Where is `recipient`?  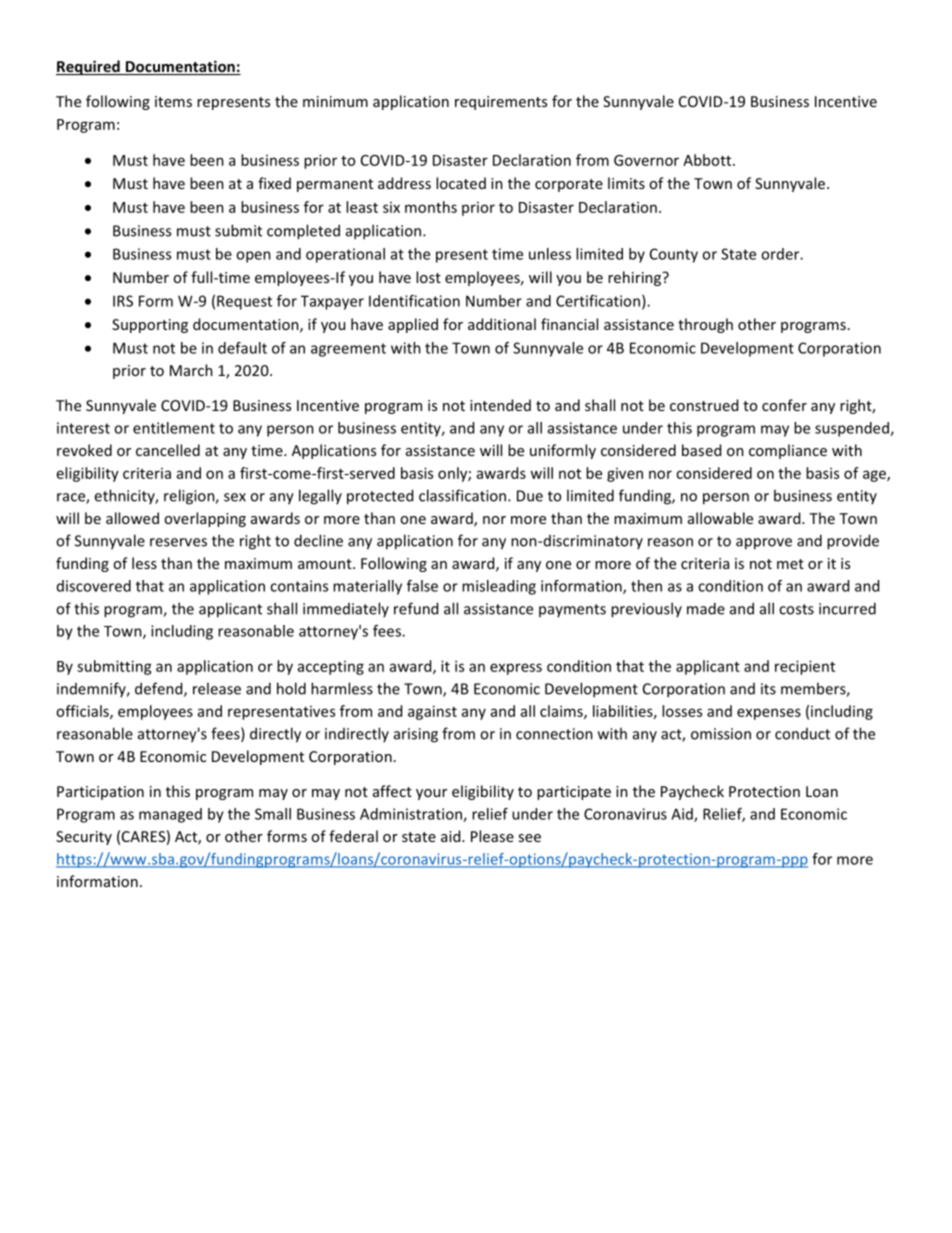 recipient is located at coordinates (805, 667).
